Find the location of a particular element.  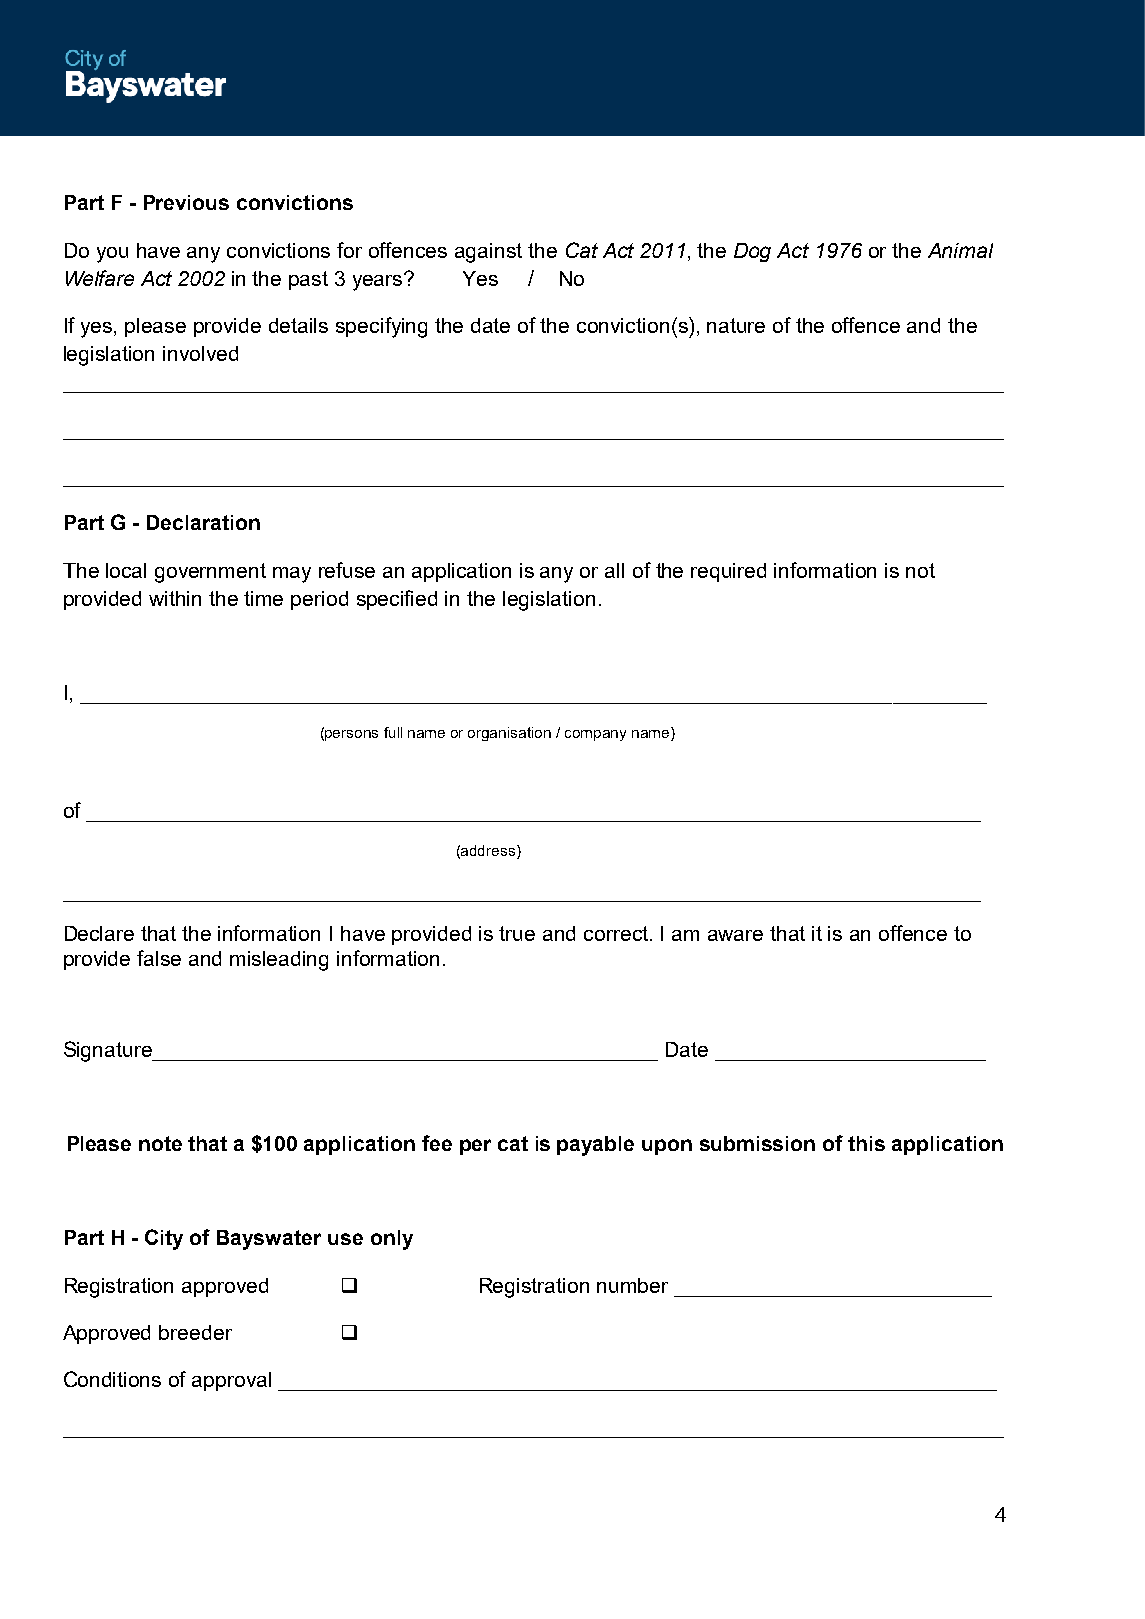

Previous is located at coordinates (186, 202).
